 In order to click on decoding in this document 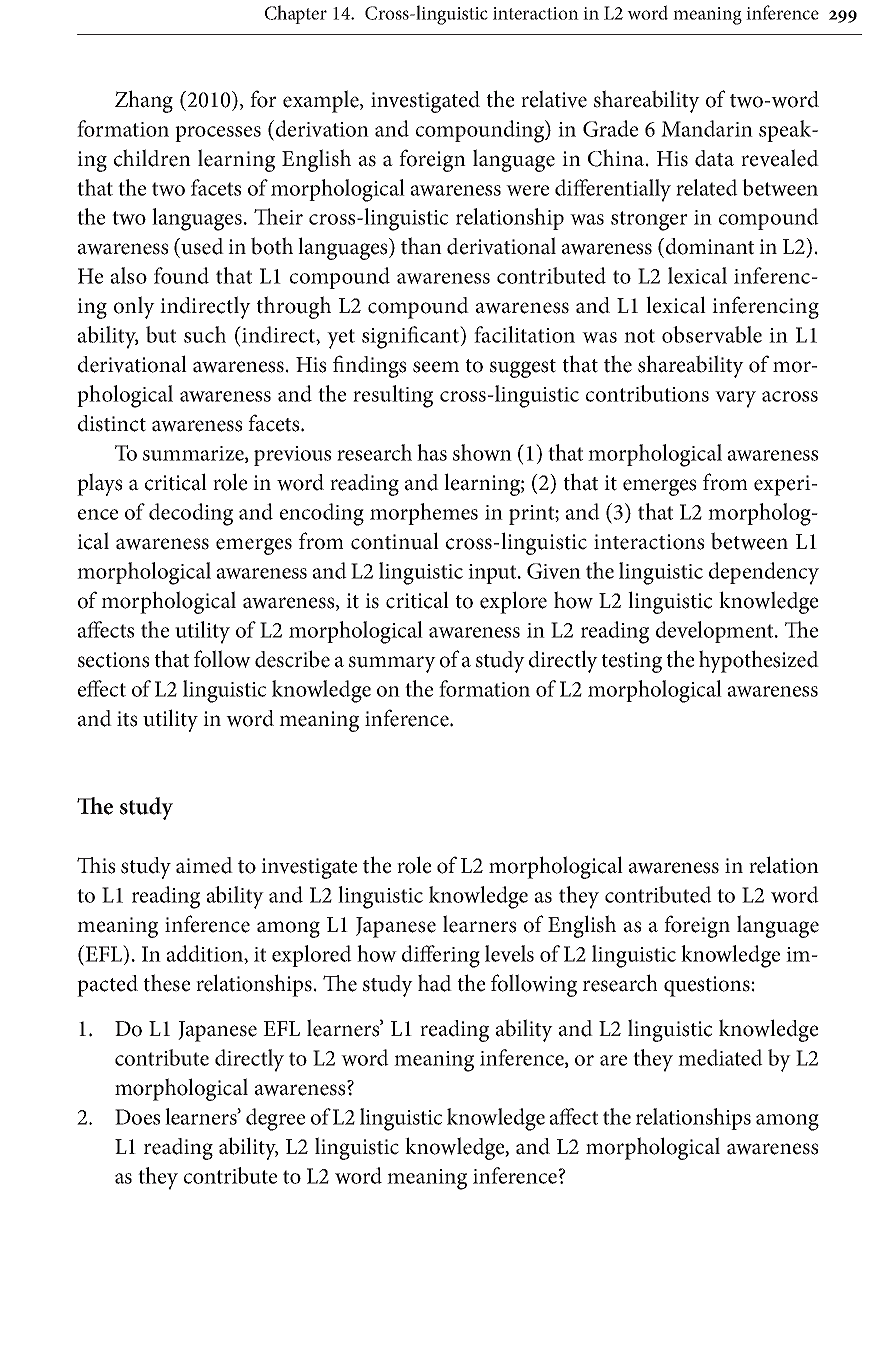, I will do `click(191, 514)`.
